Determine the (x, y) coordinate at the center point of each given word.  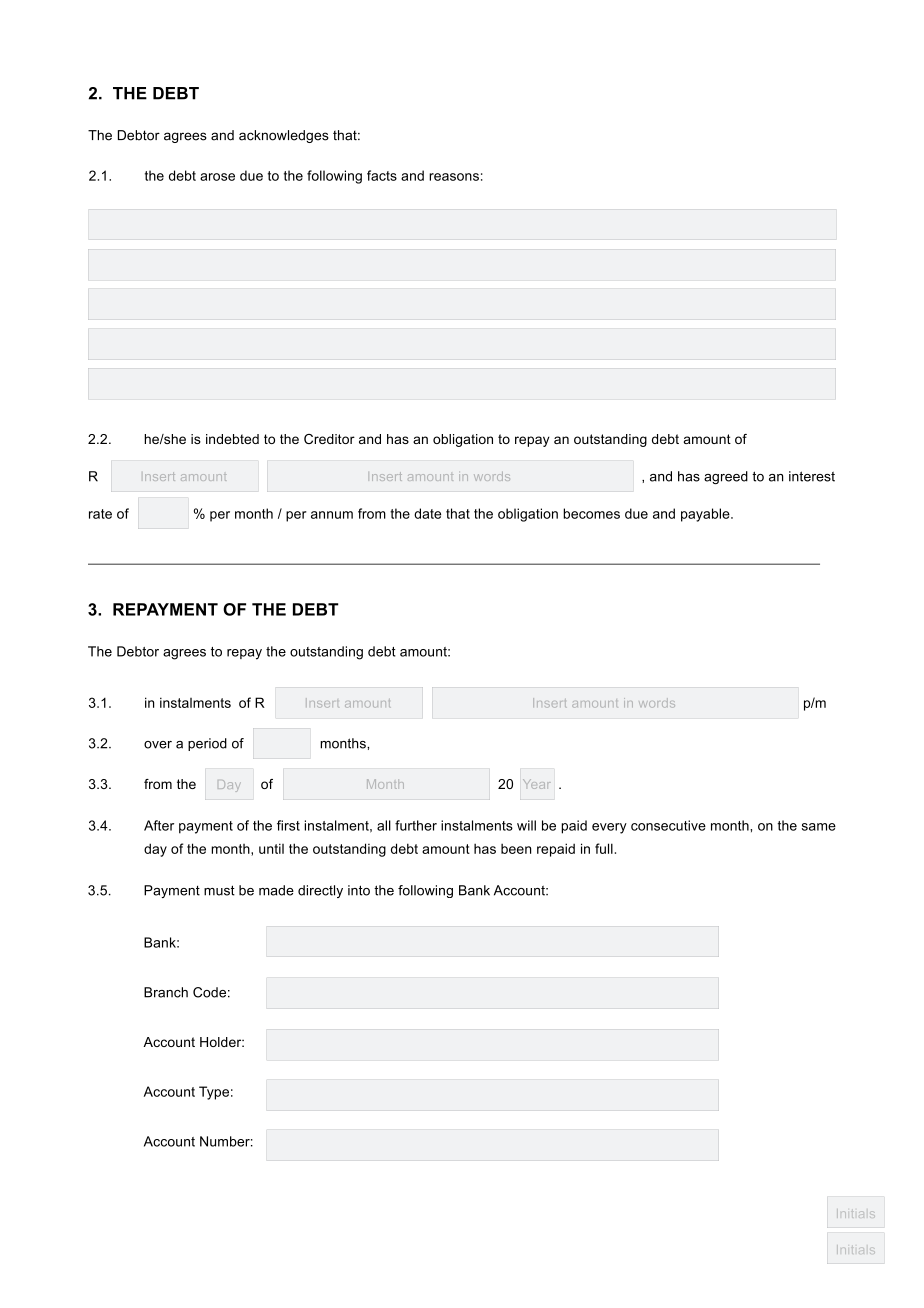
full (604, 848)
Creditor (329, 439)
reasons (454, 177)
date (427, 513)
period (207, 744)
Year (537, 784)
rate (100, 514)
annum (332, 515)
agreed (726, 477)
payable (706, 515)
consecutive (668, 825)
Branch (166, 992)
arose (217, 177)
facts (382, 175)
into (359, 890)
